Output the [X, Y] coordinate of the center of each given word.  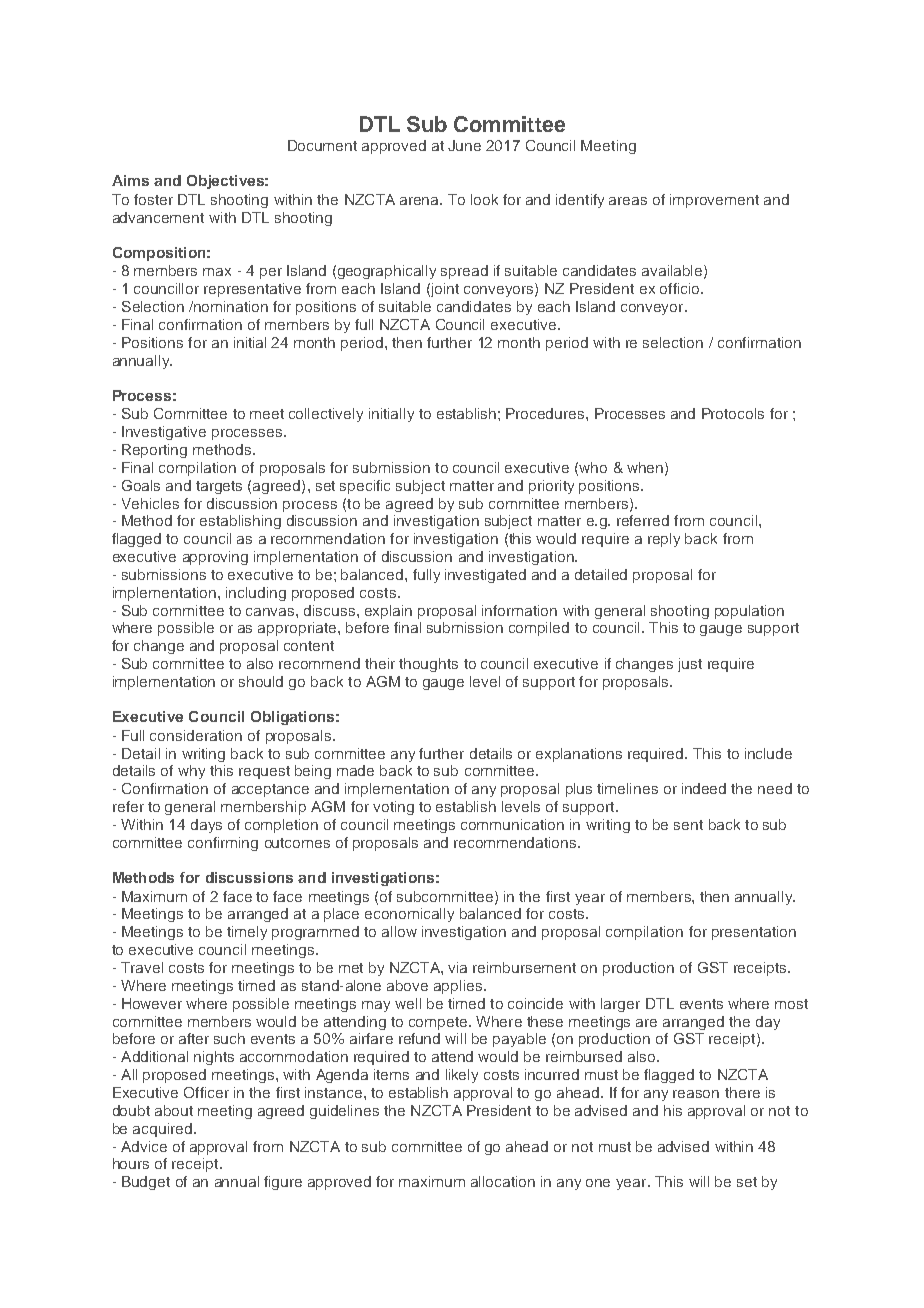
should [261, 681]
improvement [714, 201]
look [484, 199]
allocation [503, 1181]
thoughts [428, 665]
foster [153, 199]
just [690, 665]
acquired [162, 1130]
